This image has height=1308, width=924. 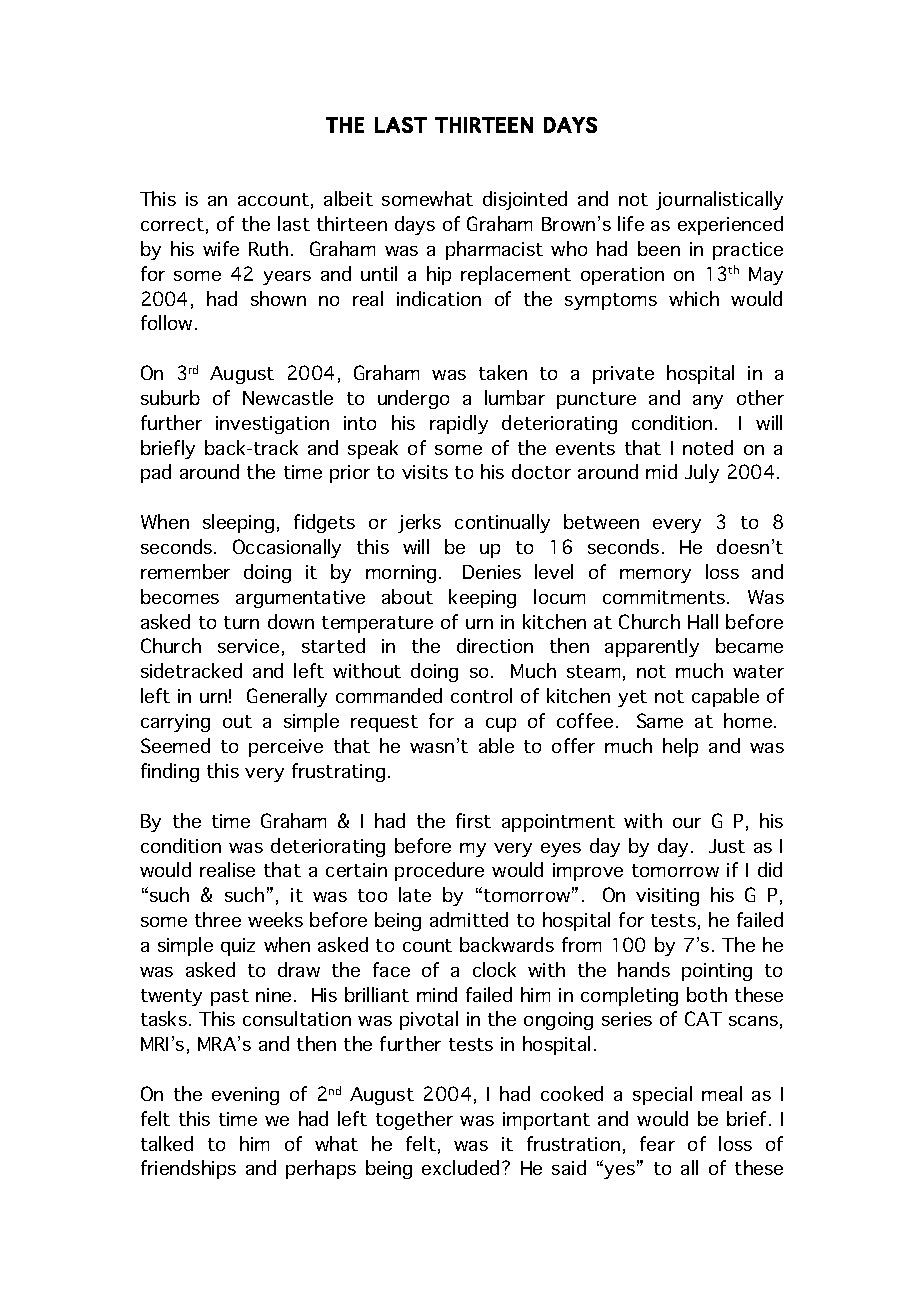 What do you see at coordinates (660, 720) in the image?
I see `Same` at bounding box center [660, 720].
